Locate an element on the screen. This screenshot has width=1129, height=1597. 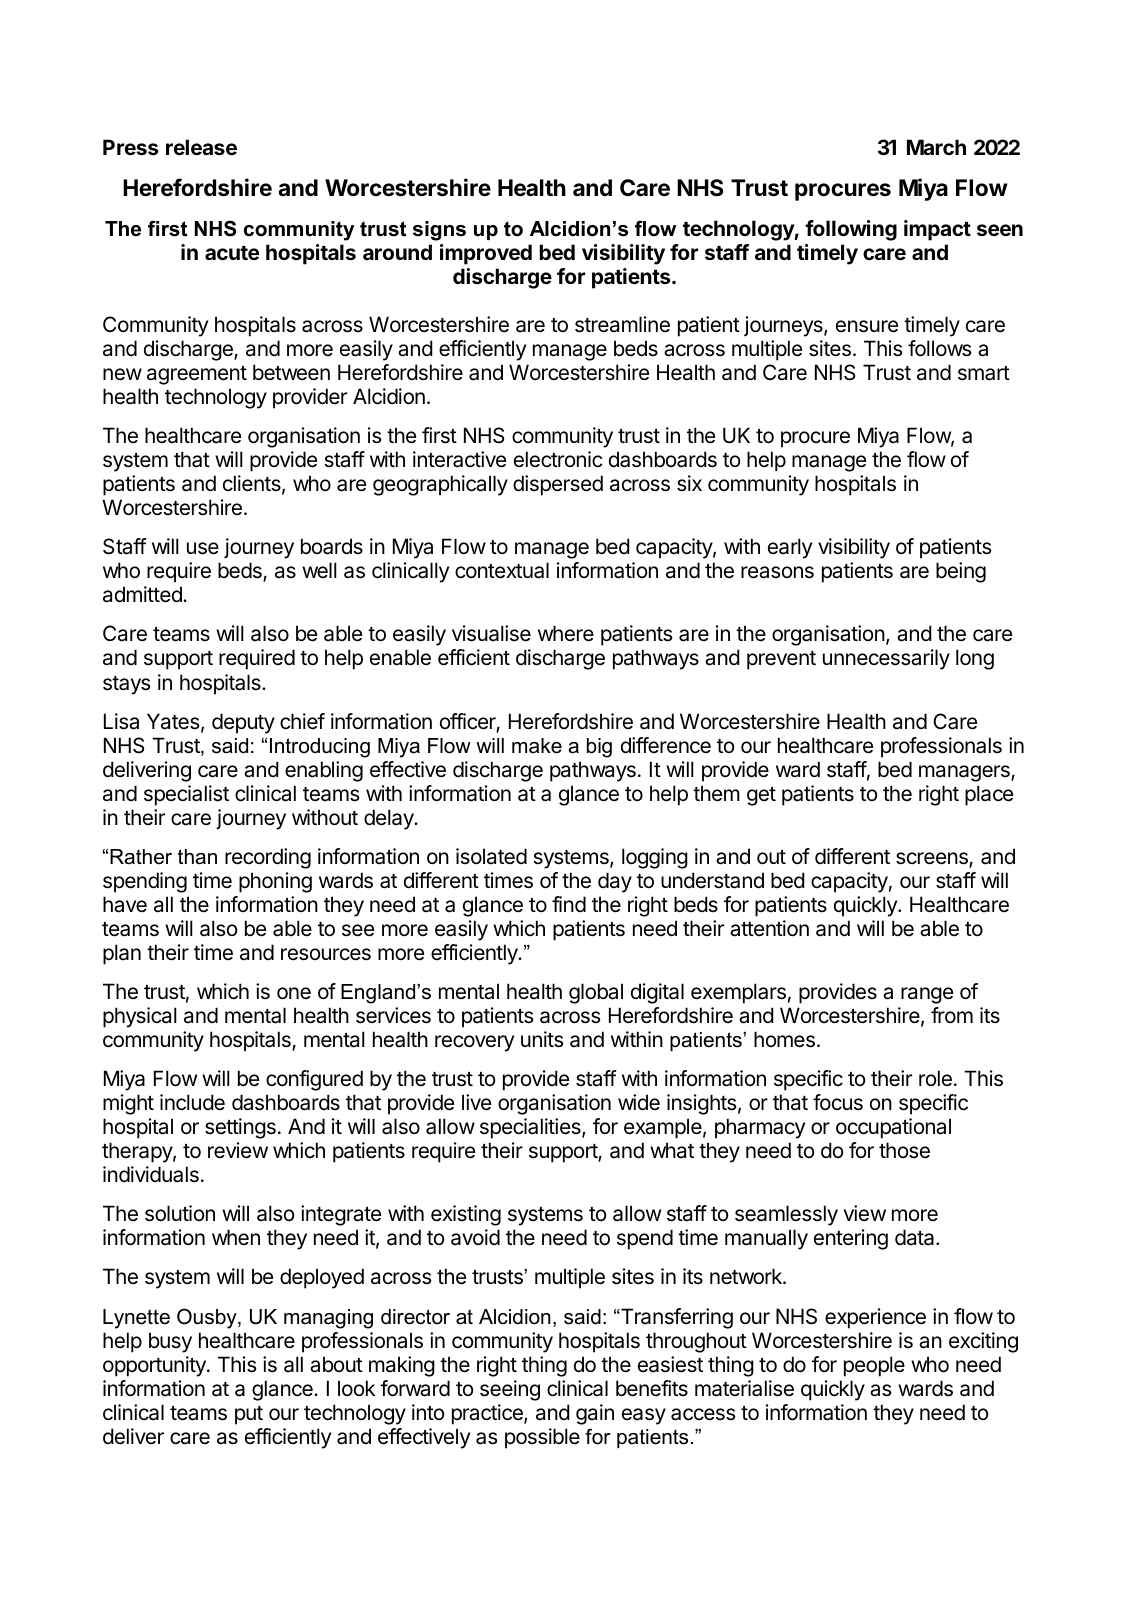
where is located at coordinates (566, 633).
